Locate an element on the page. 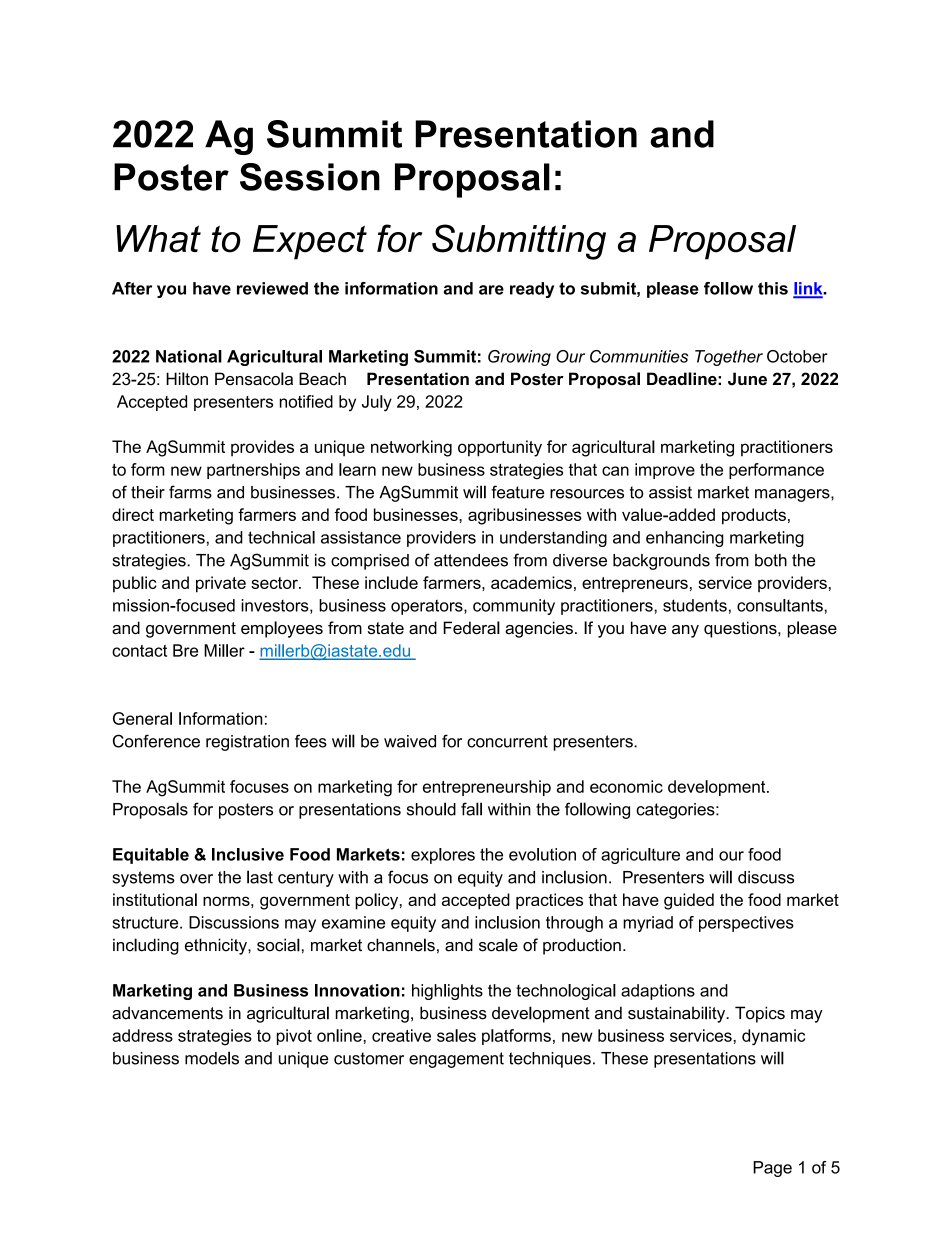 This image has width=952, height=1233. What is located at coordinates (158, 239).
